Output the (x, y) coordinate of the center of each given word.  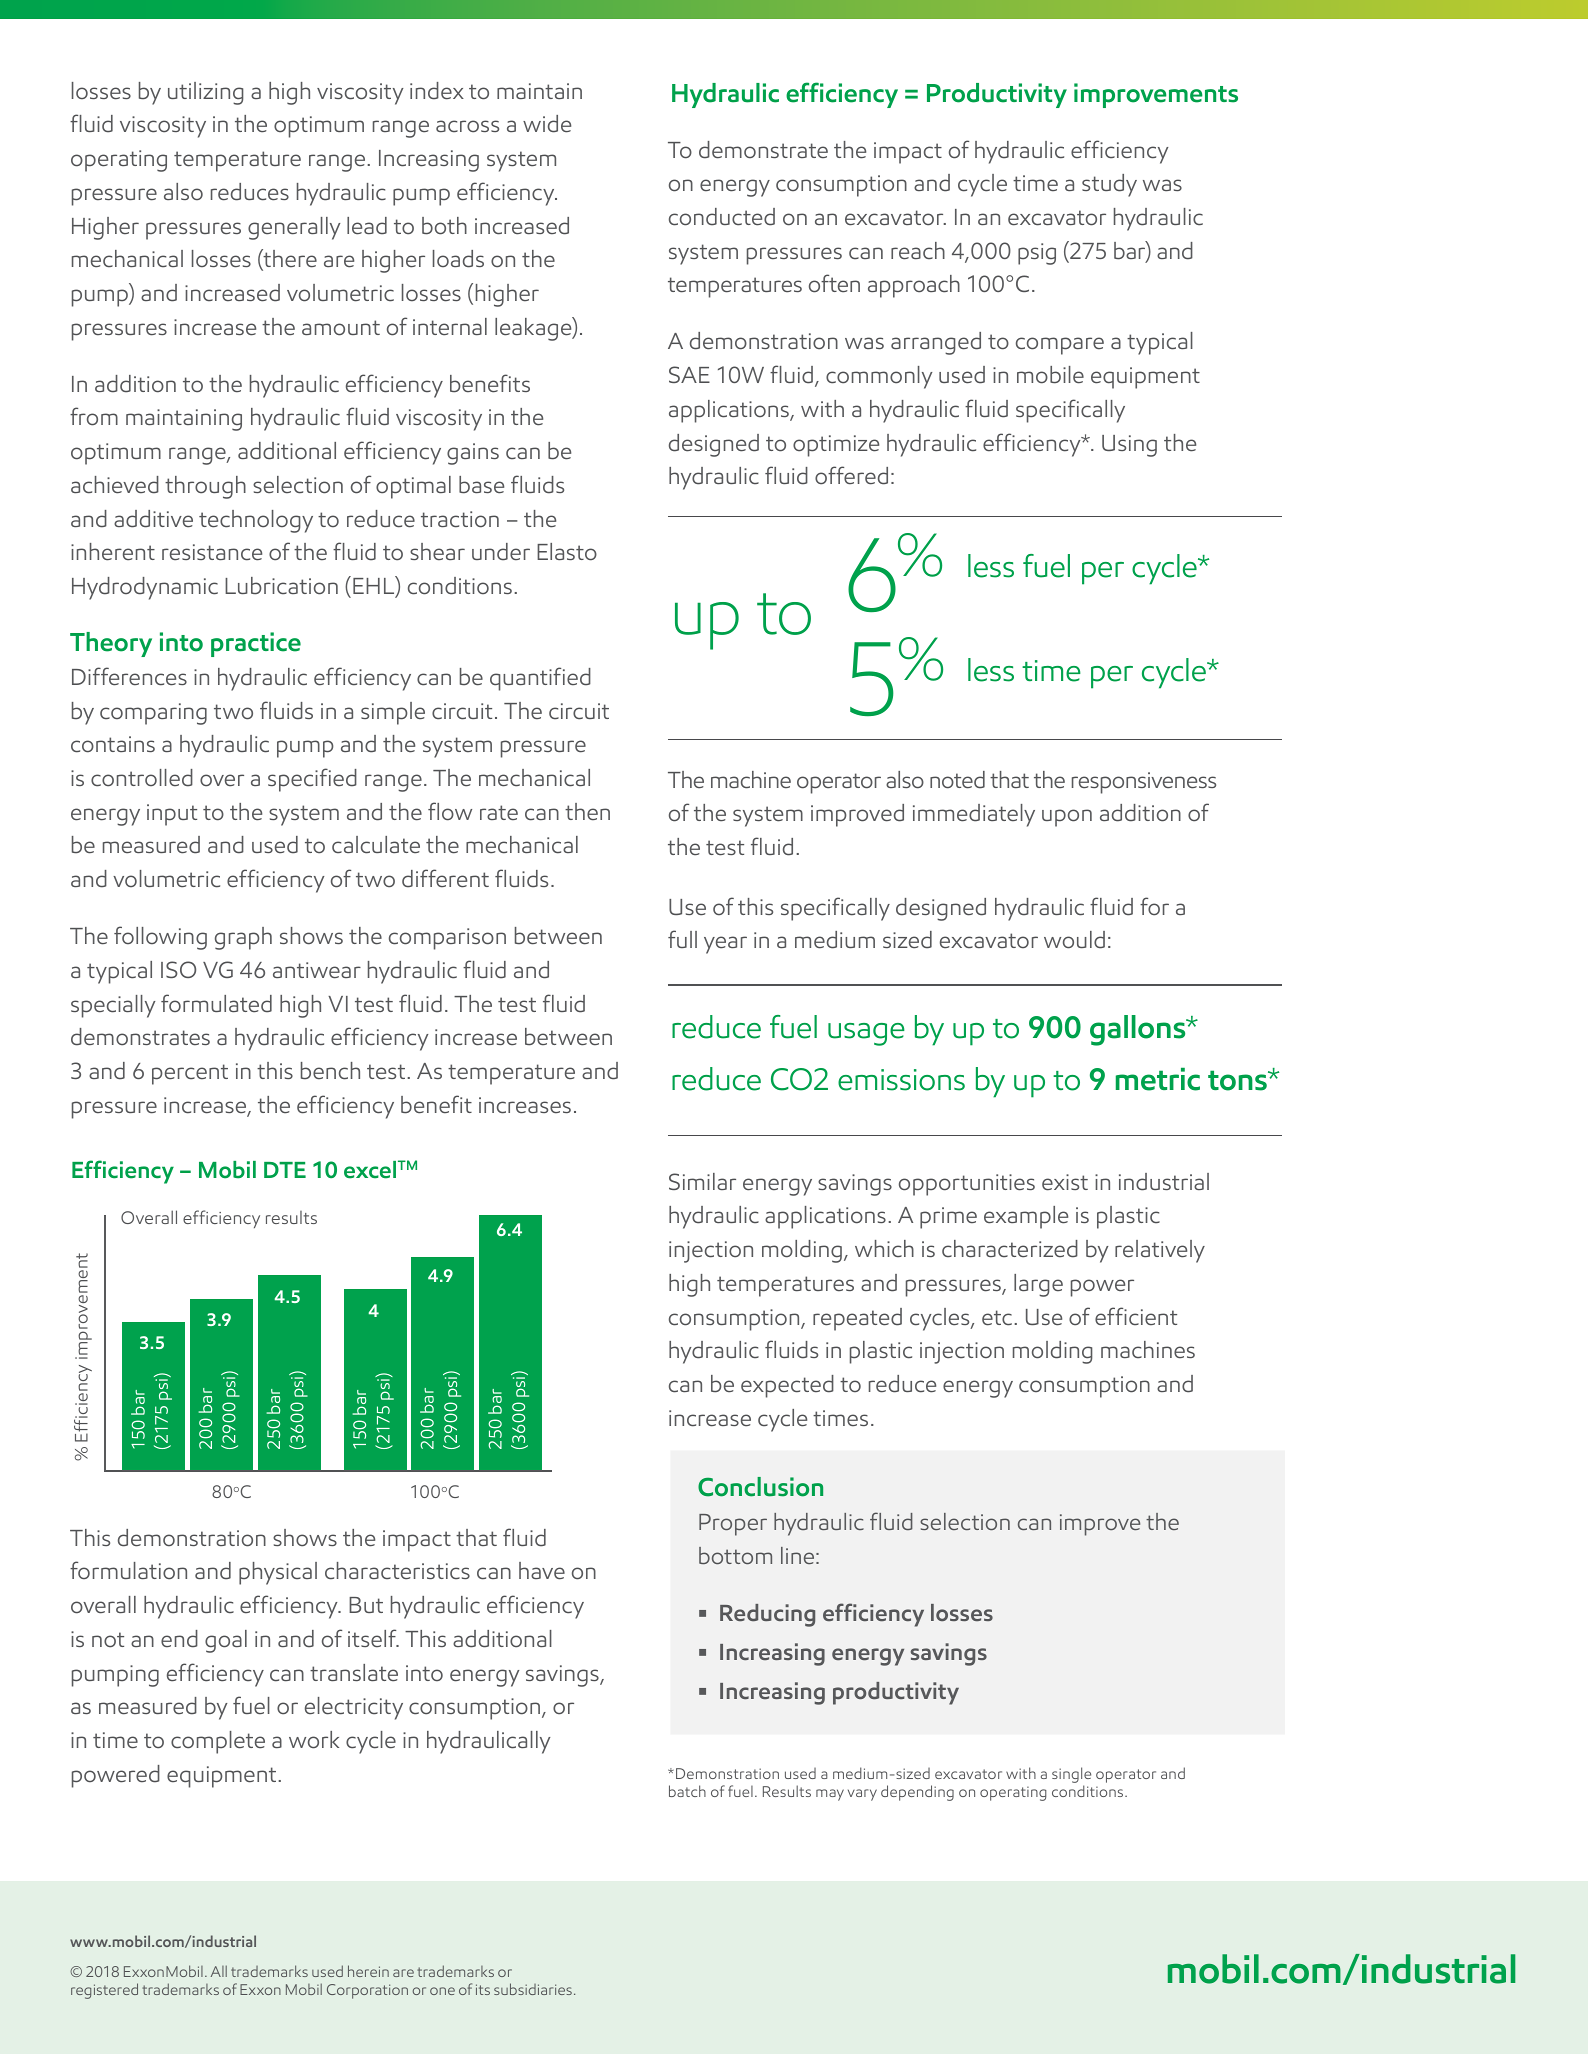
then (587, 811)
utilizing (206, 93)
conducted (722, 217)
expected (787, 1386)
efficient (1136, 1316)
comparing (153, 714)
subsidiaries (533, 1989)
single (1071, 1775)
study (1109, 185)
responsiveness (1144, 783)
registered (104, 1991)
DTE (285, 1170)
